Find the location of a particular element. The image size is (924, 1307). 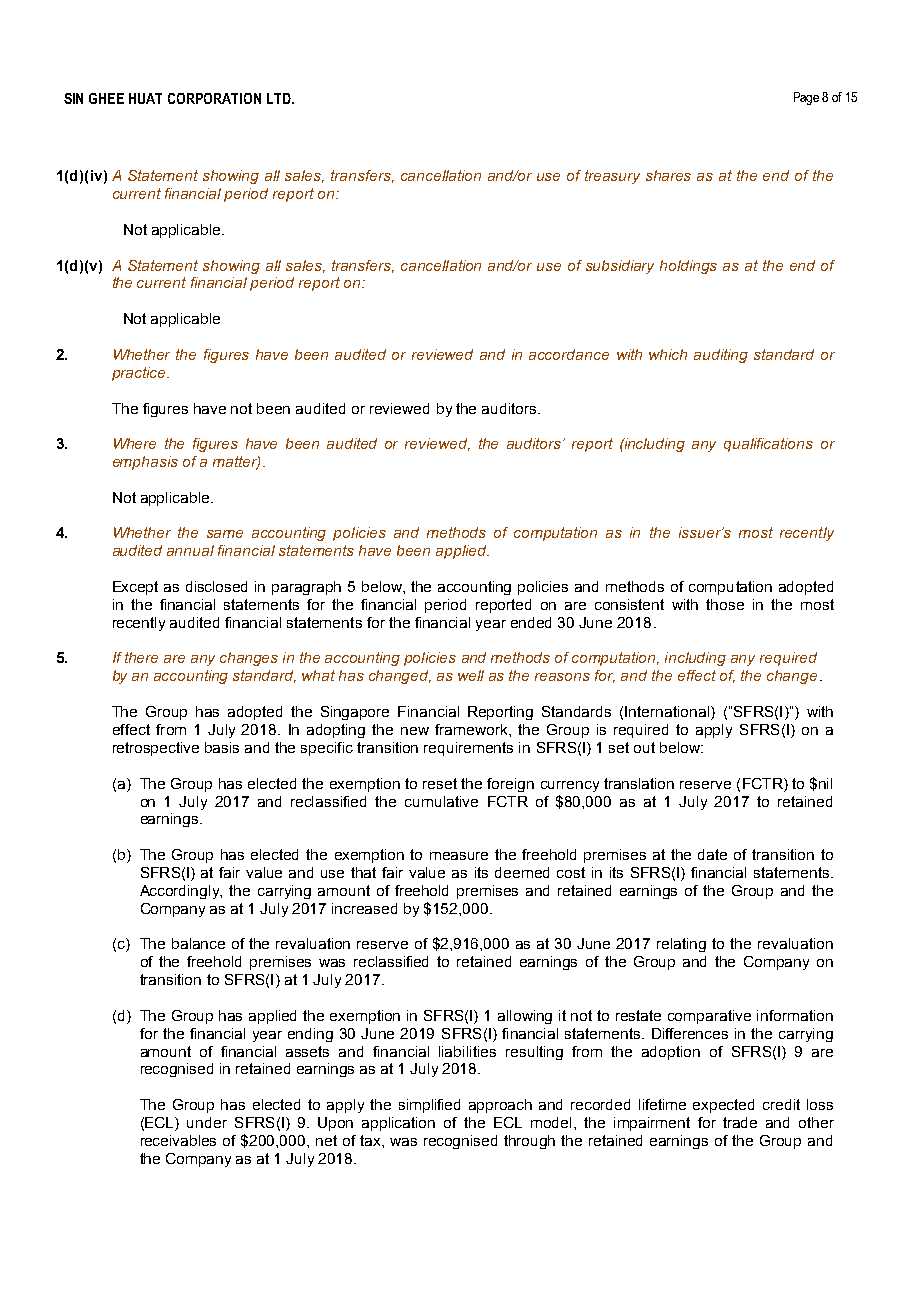

reset is located at coordinates (440, 783).
